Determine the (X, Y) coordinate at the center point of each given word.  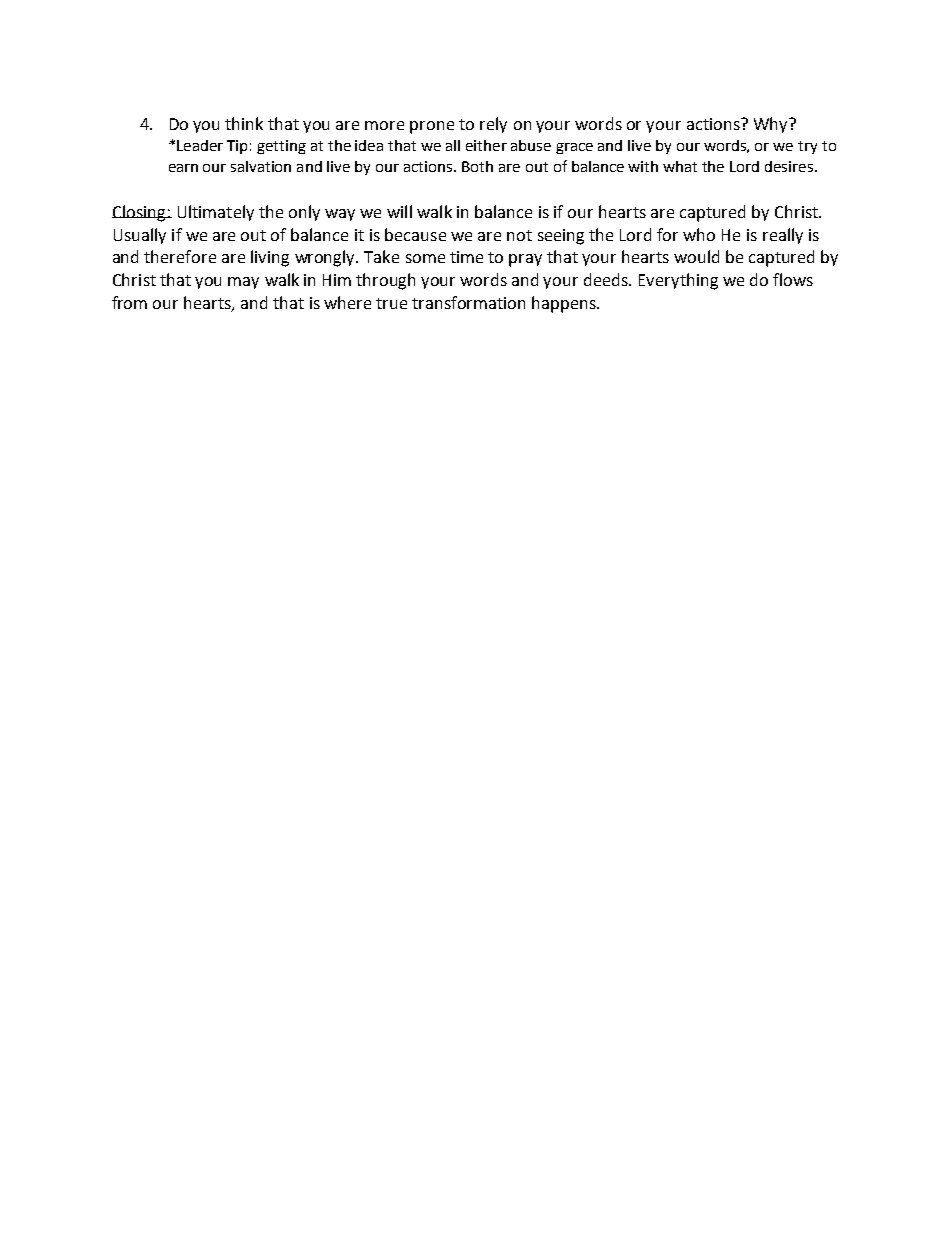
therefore (180, 256)
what (680, 166)
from (129, 302)
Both (477, 166)
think (244, 123)
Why (772, 125)
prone (432, 127)
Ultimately (216, 213)
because (415, 234)
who (699, 234)
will (399, 211)
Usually (140, 236)
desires (790, 166)
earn (183, 168)
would (696, 256)
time (466, 257)
